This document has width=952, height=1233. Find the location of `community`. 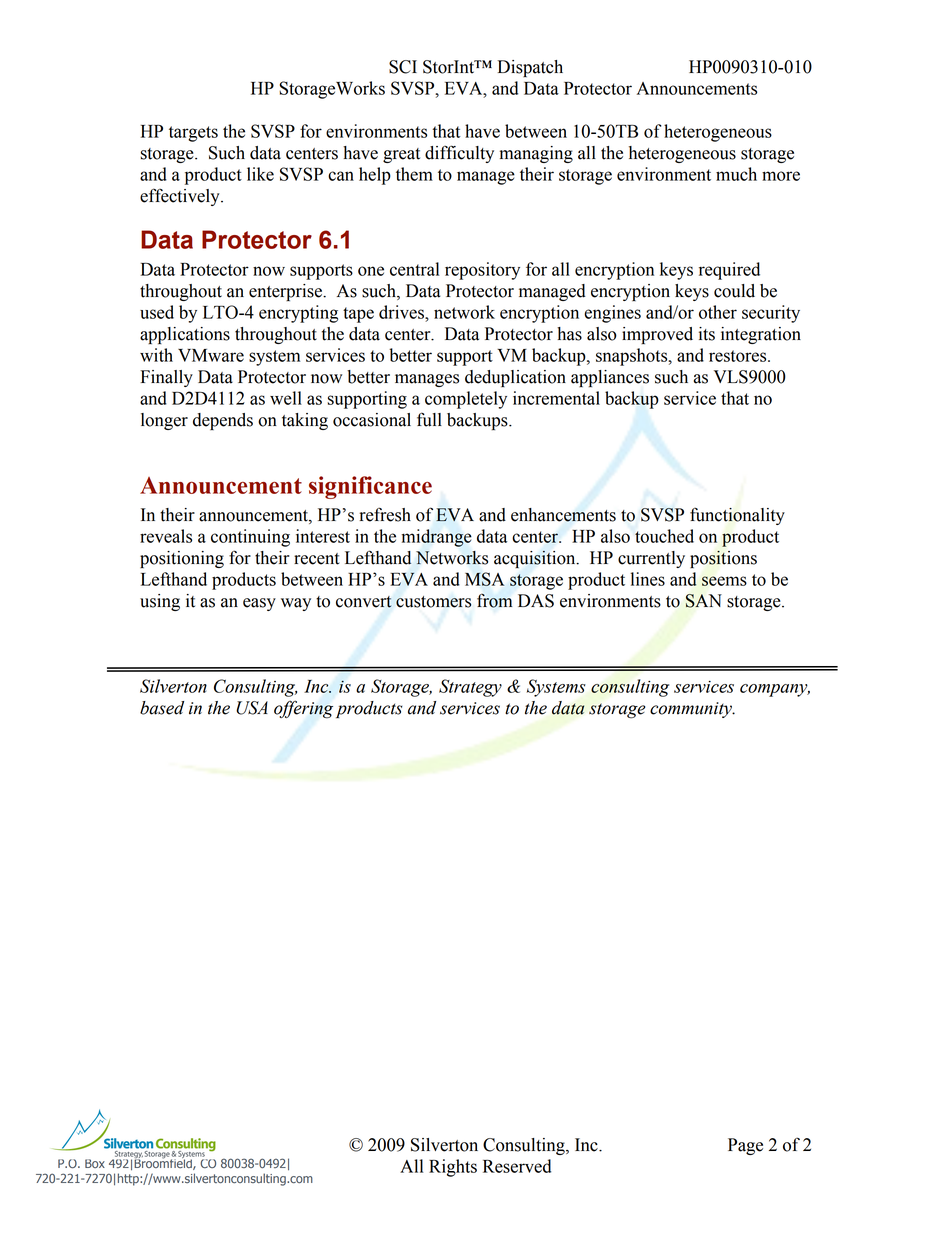

community is located at coordinates (692, 710).
